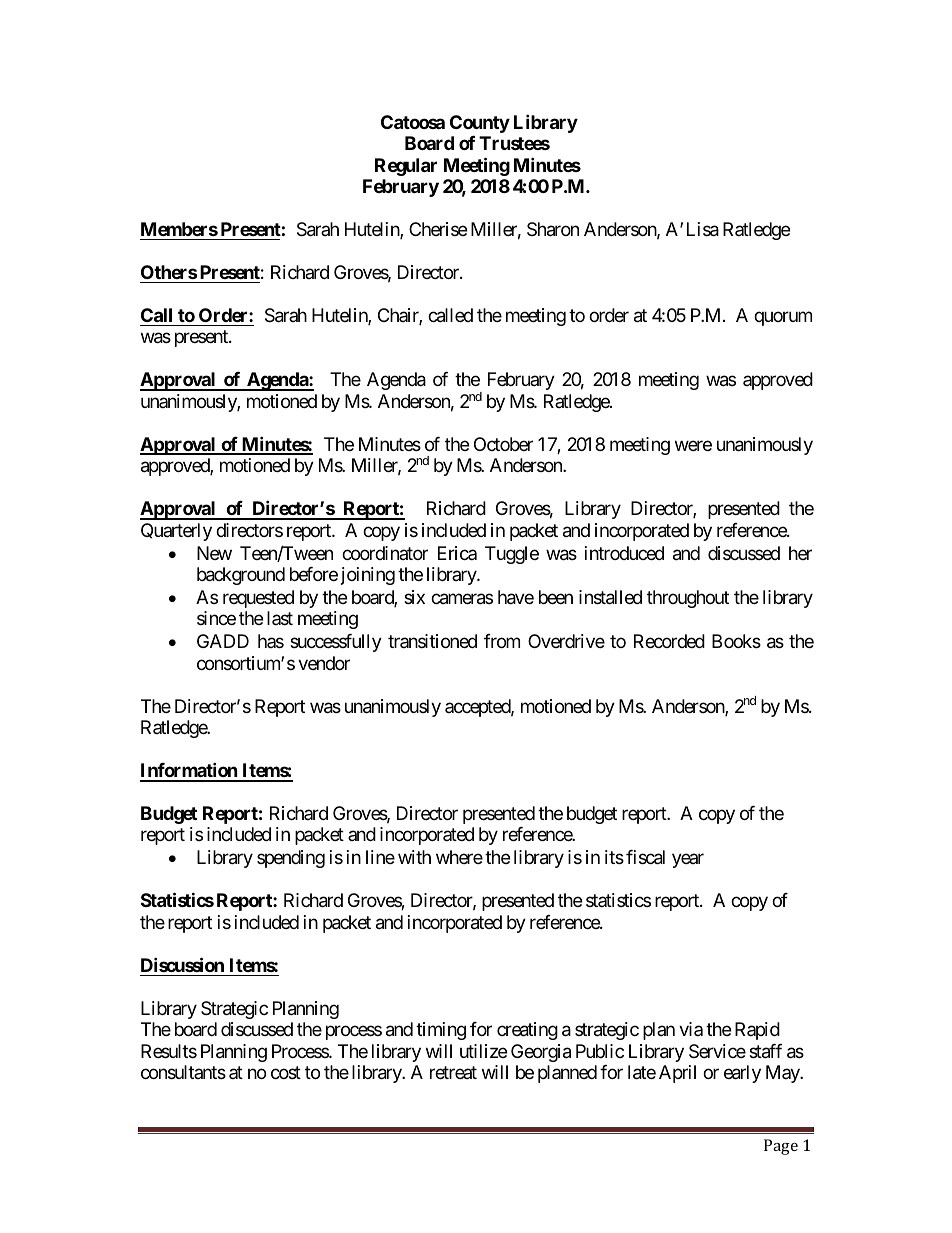  I want to click on Books, so click(736, 641).
